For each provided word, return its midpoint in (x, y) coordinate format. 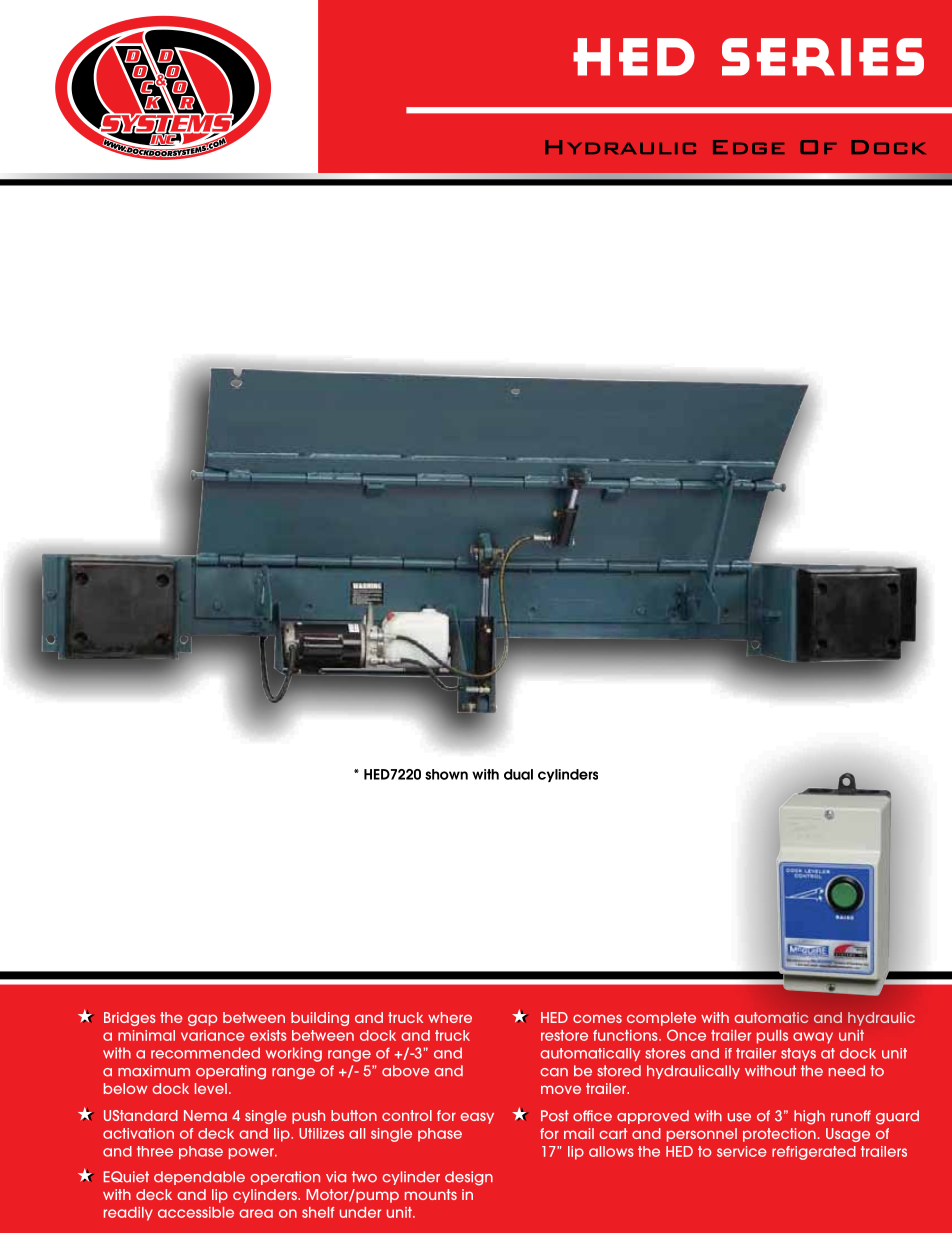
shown (446, 774)
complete (661, 1019)
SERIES (823, 57)
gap (202, 1020)
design (469, 1178)
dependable (199, 1178)
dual (518, 774)
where (450, 1017)
